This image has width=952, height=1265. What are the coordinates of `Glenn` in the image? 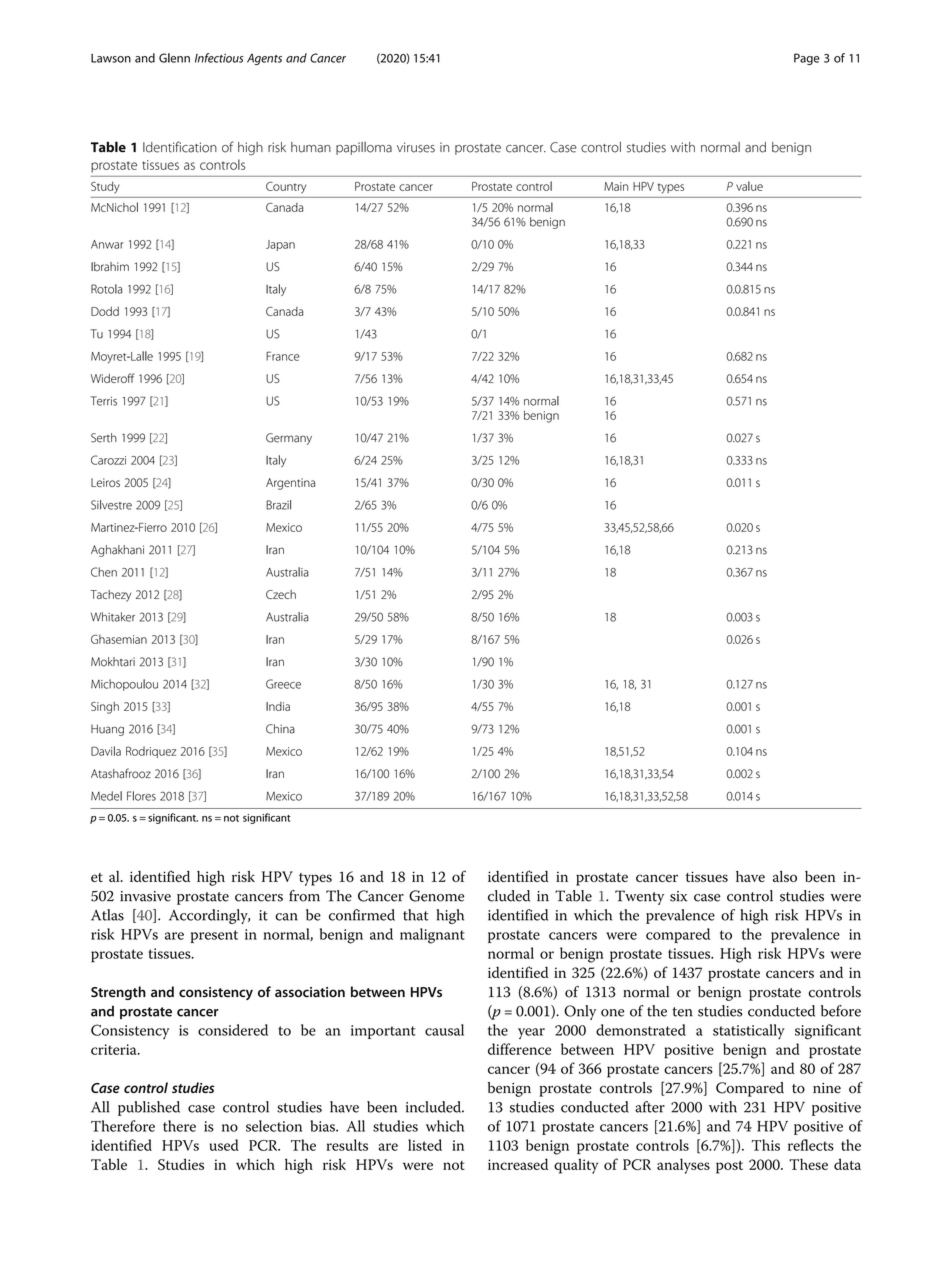 It's located at (174, 58).
